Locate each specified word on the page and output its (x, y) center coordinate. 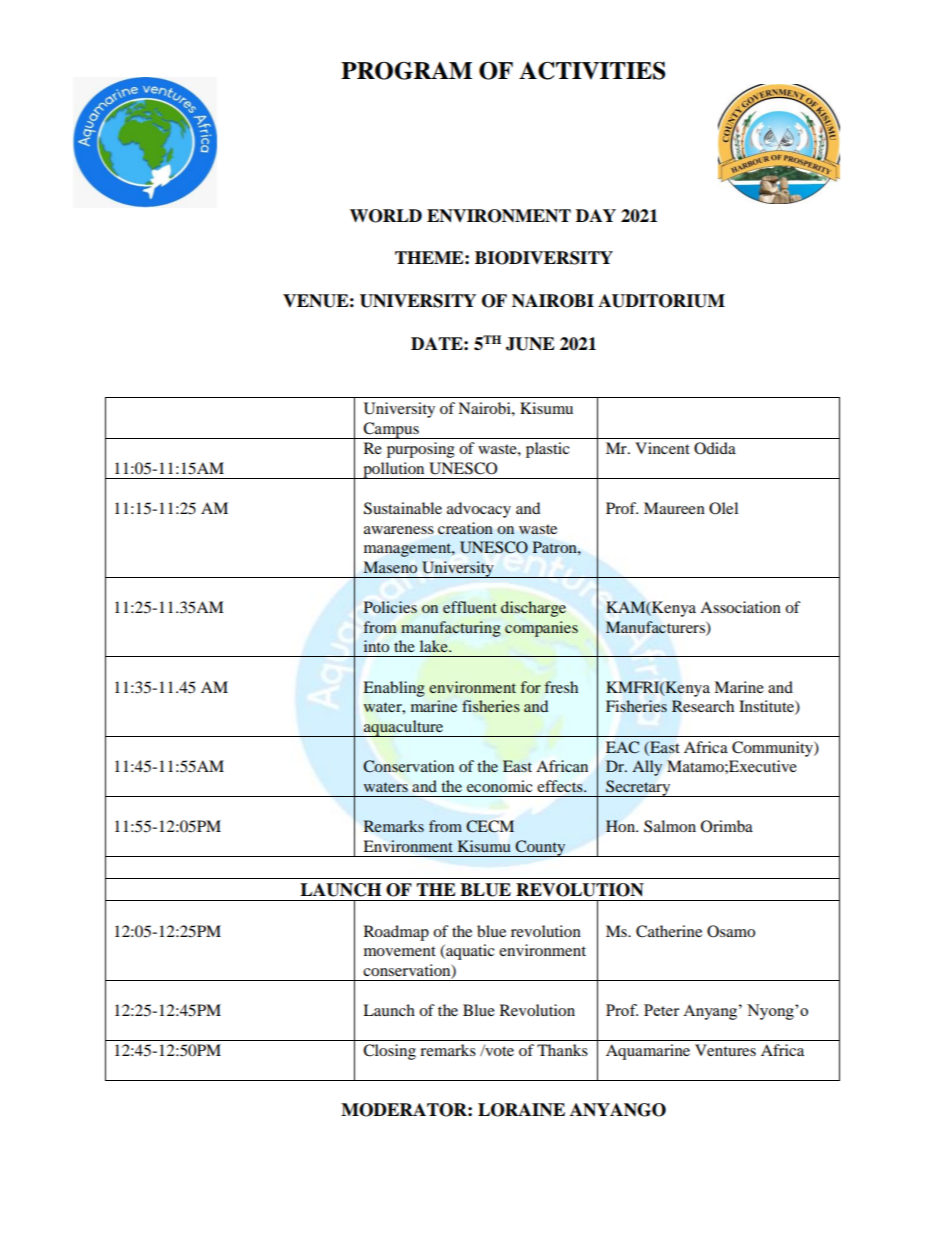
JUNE (530, 344)
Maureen (674, 508)
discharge (533, 609)
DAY (596, 215)
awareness (399, 530)
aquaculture (403, 728)
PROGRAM (406, 71)
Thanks (562, 1050)
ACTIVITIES (592, 70)
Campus (391, 430)
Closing (389, 1052)
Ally (647, 768)
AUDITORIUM (661, 301)
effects (561, 786)
